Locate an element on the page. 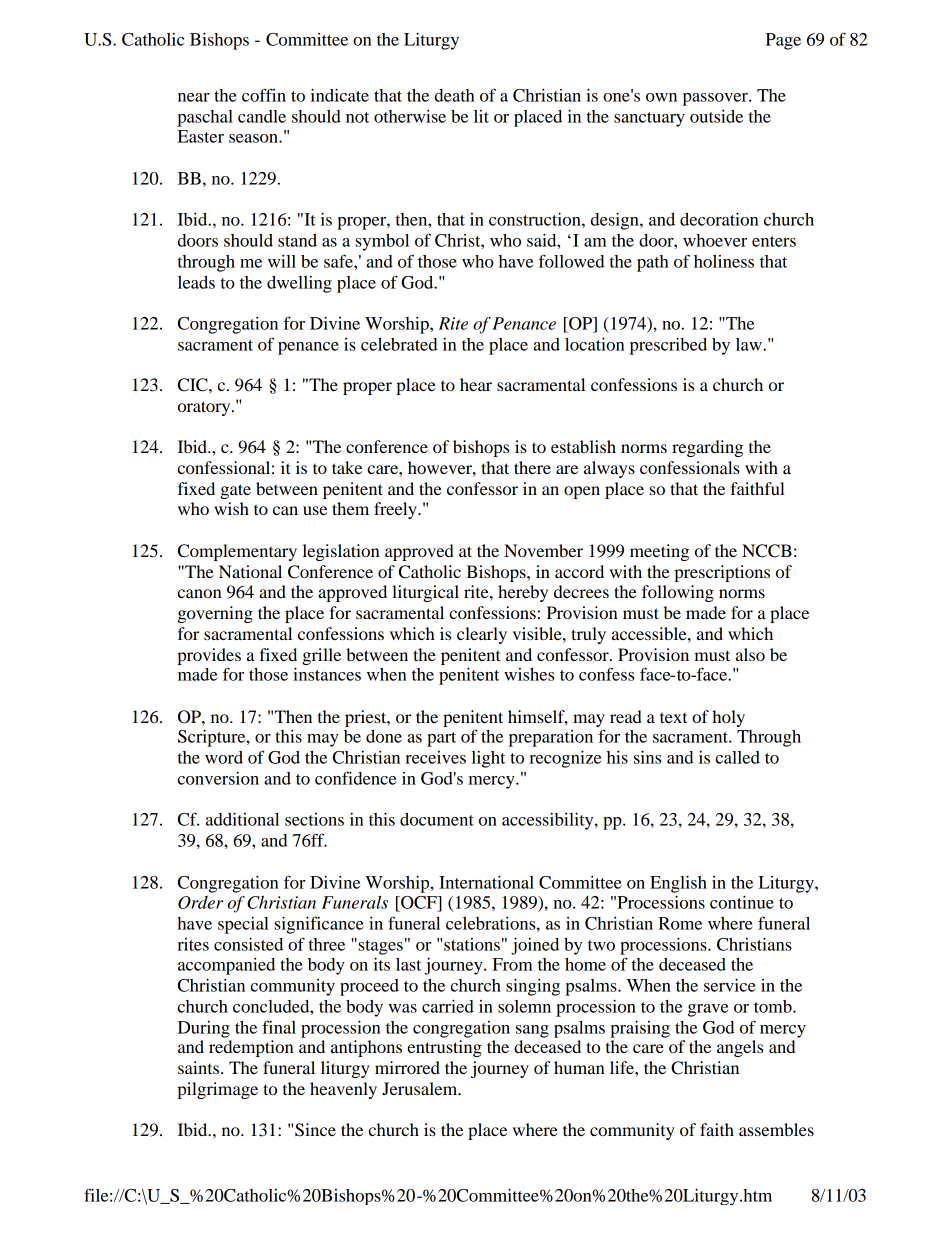 This document has height=1233, width=952. word is located at coordinates (224, 757).
